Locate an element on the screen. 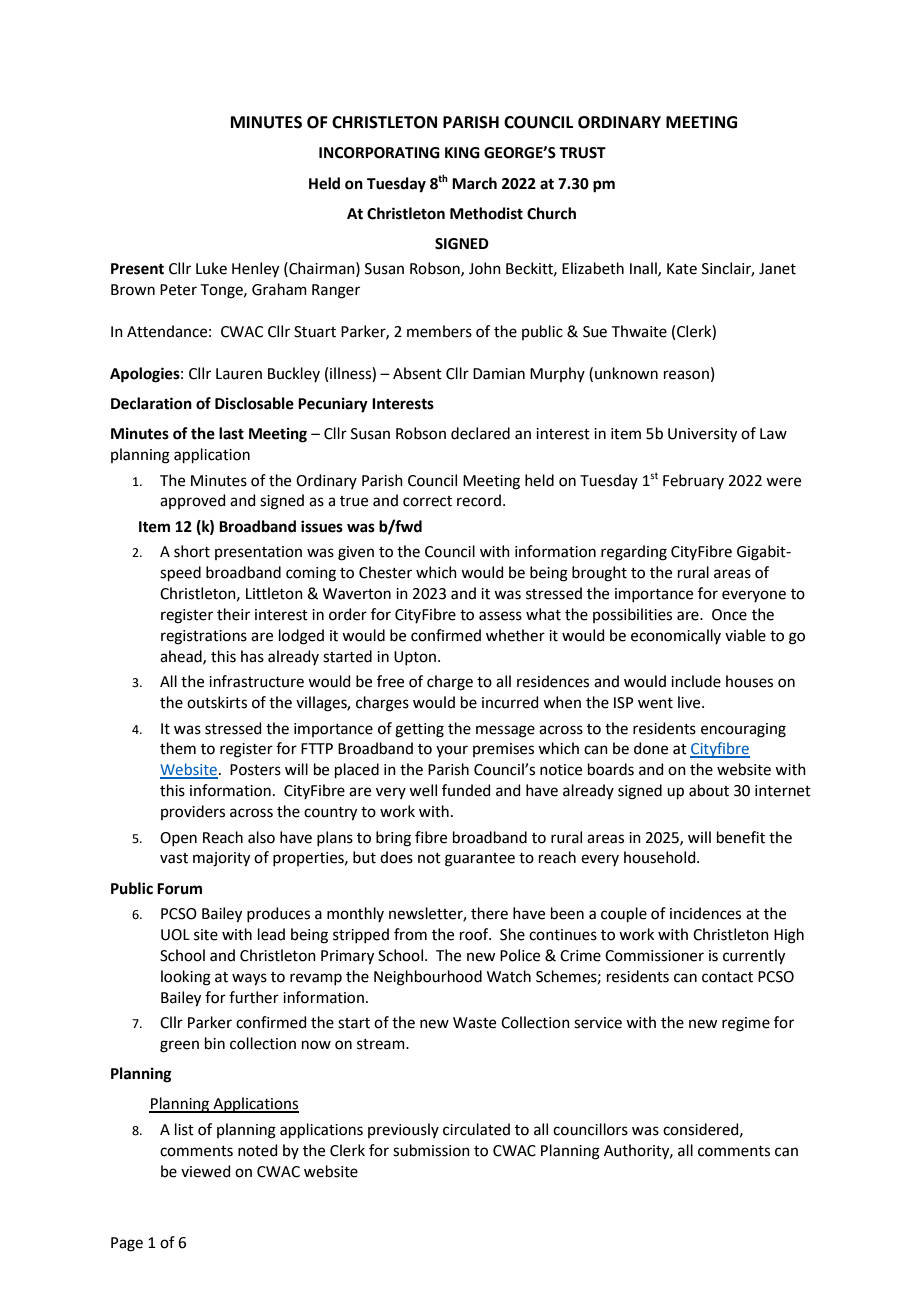 The width and height of the screenshot is (924, 1308). outskirts is located at coordinates (217, 702).
